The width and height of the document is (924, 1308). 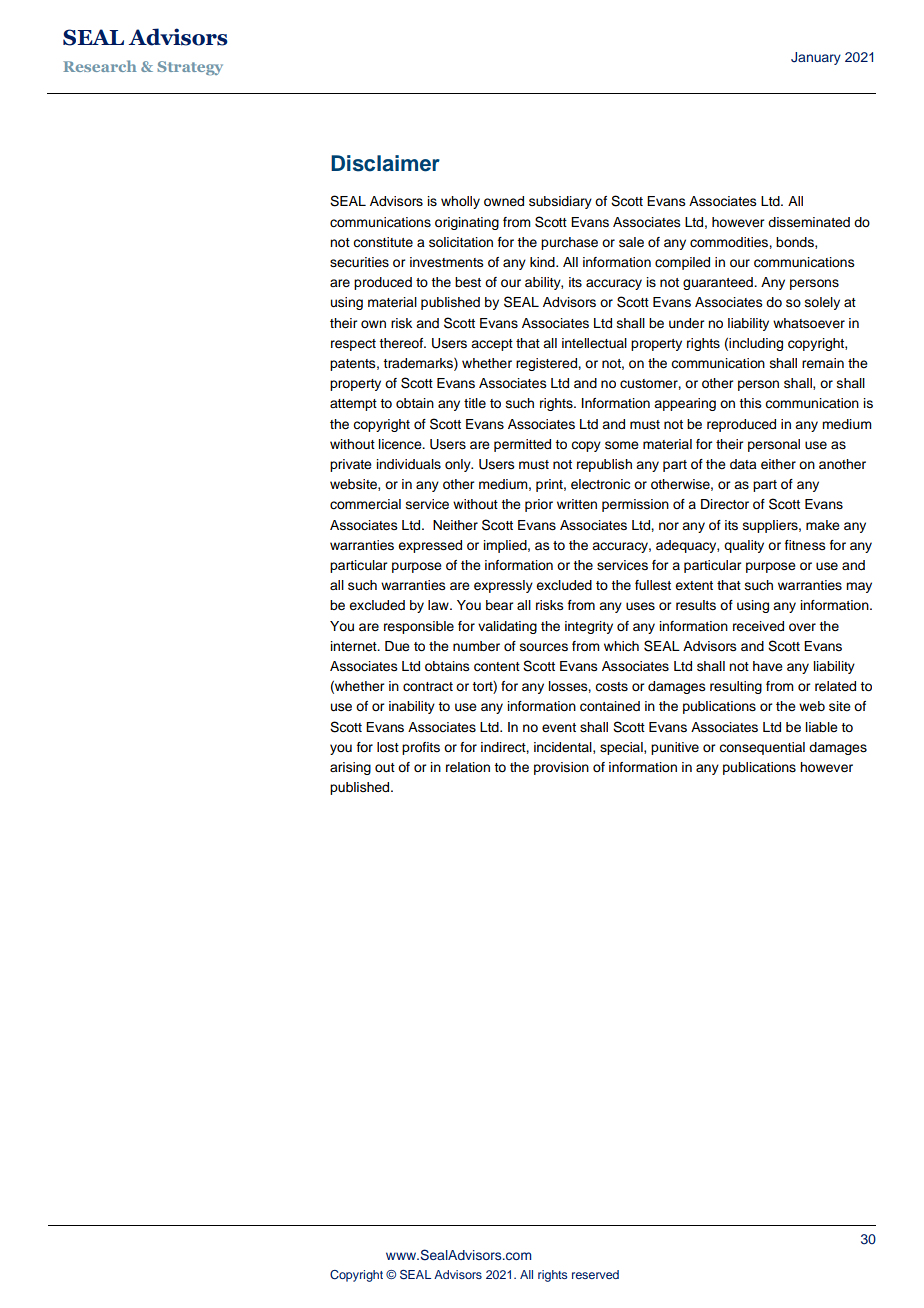 What do you see at coordinates (468, 767) in the document?
I see `relation` at bounding box center [468, 767].
